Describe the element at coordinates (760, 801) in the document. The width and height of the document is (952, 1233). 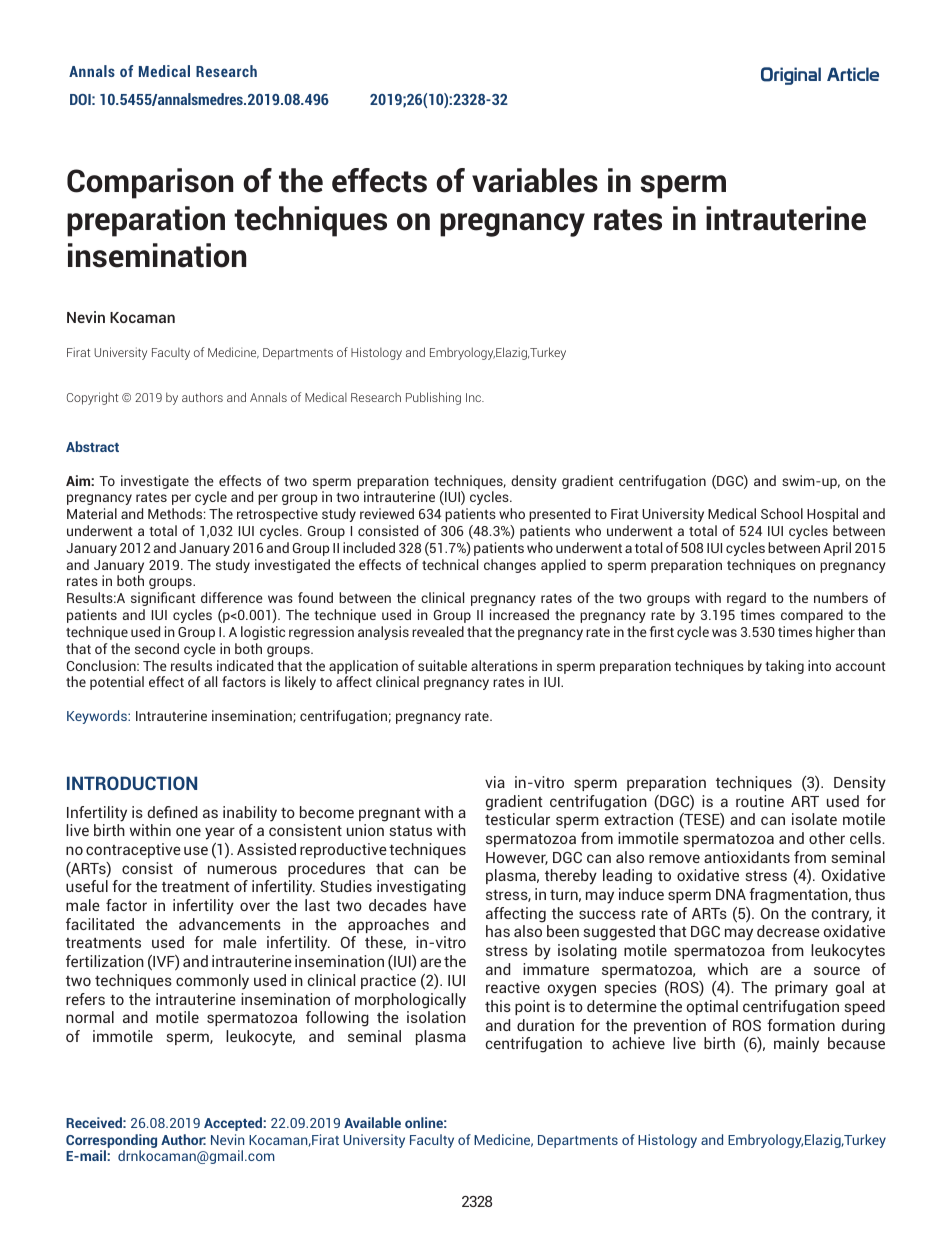
I see `routine` at that location.
